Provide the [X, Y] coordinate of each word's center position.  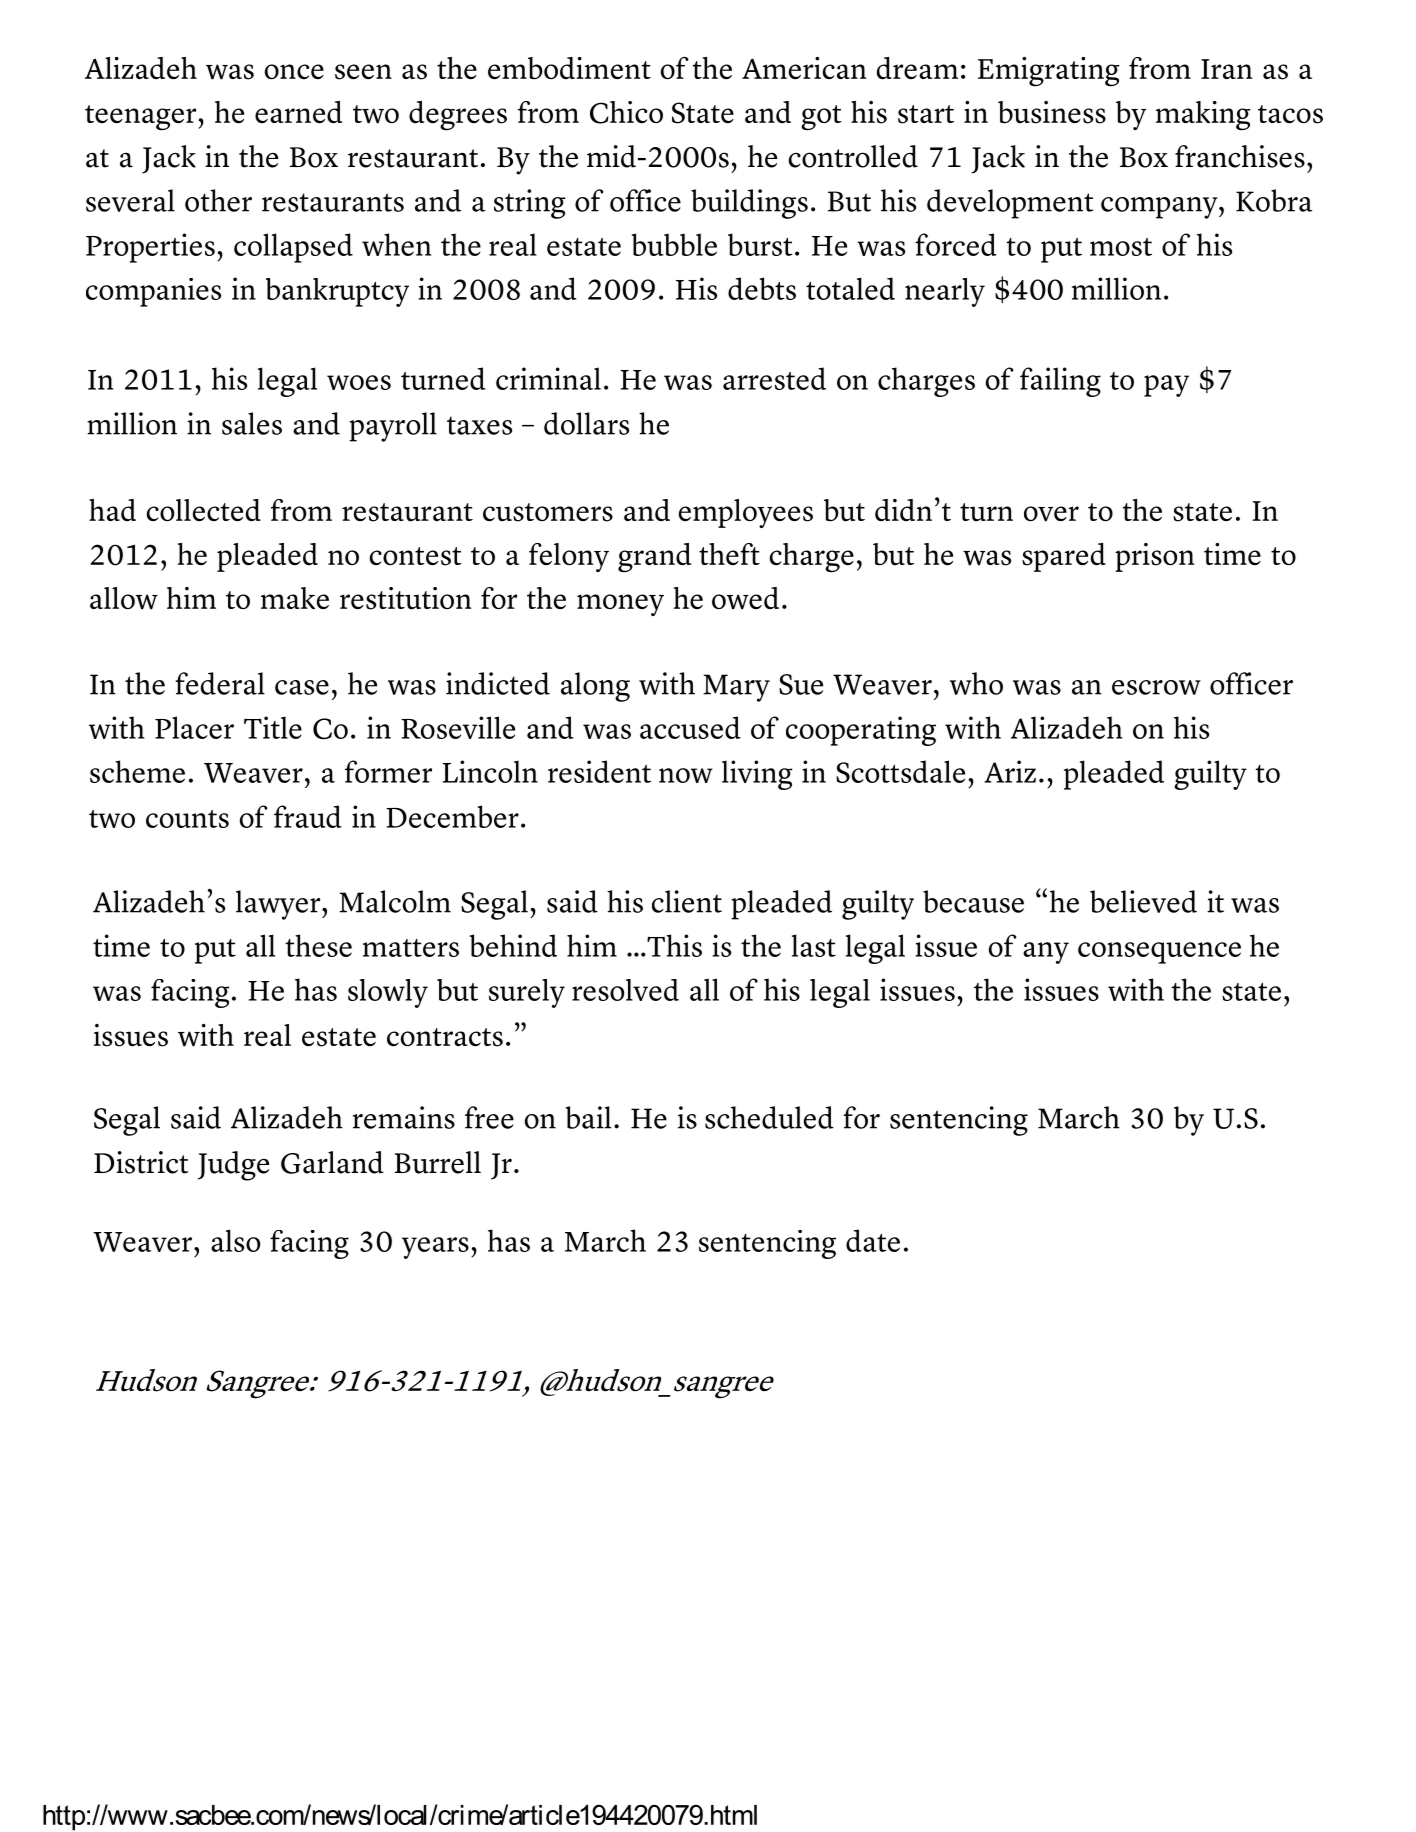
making [1203, 116]
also [235, 1240]
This [673, 945]
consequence [1159, 953]
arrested [774, 378]
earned [298, 112]
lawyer [279, 905]
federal [220, 683]
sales [252, 423]
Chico [626, 112]
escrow [1156, 687]
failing [1060, 382]
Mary [736, 688]
